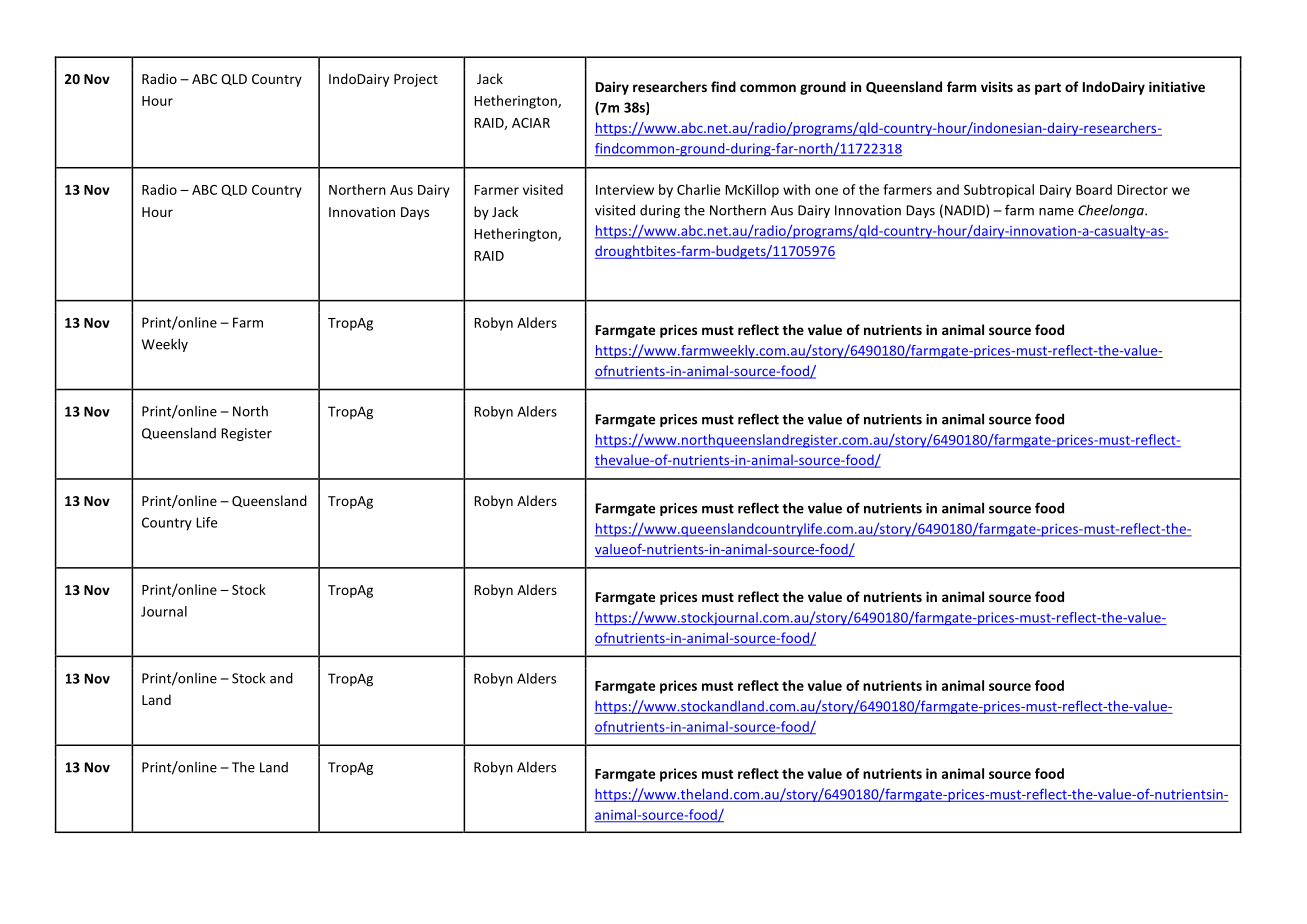  What do you see at coordinates (416, 80) in the page?
I see `Project` at bounding box center [416, 80].
